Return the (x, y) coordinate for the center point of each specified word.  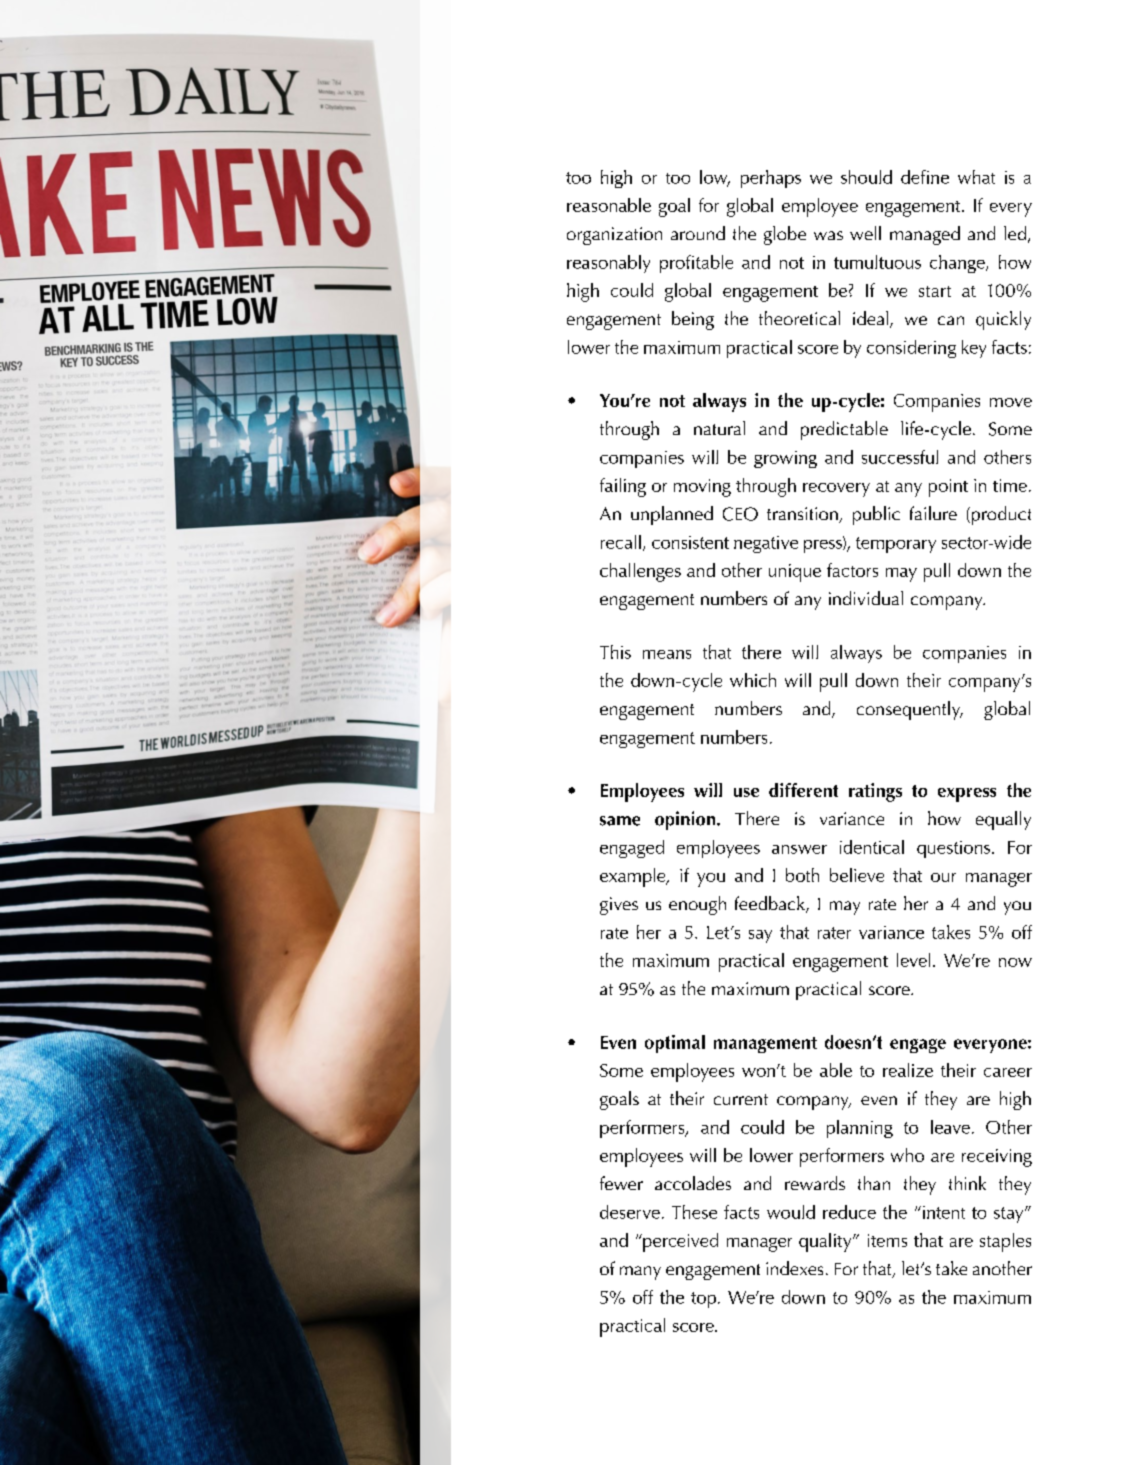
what (976, 177)
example (634, 877)
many (640, 1273)
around (698, 233)
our (943, 877)
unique (795, 573)
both (802, 875)
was (828, 235)
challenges (640, 572)
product (1000, 515)
